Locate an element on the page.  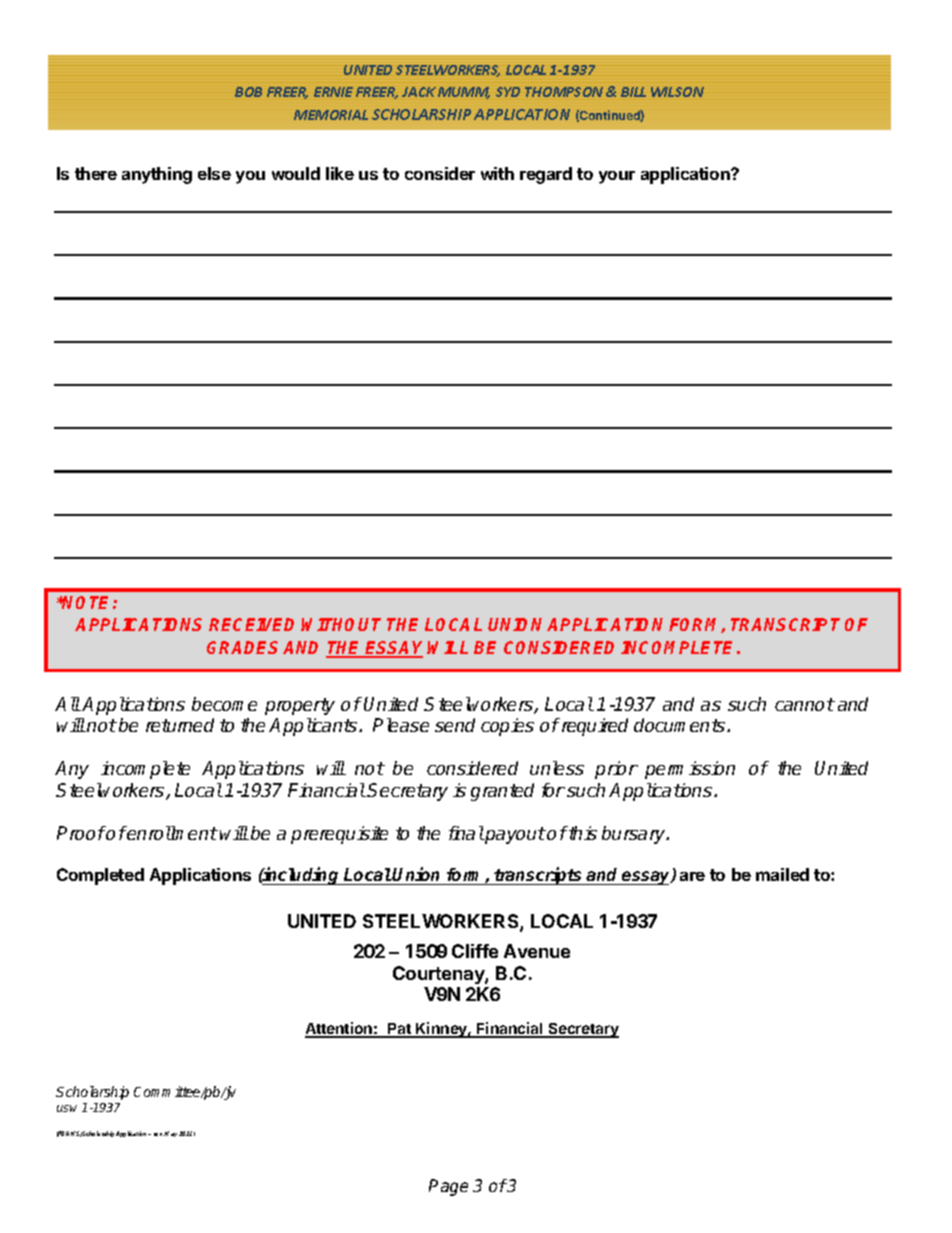
documents is located at coordinates (681, 725).
